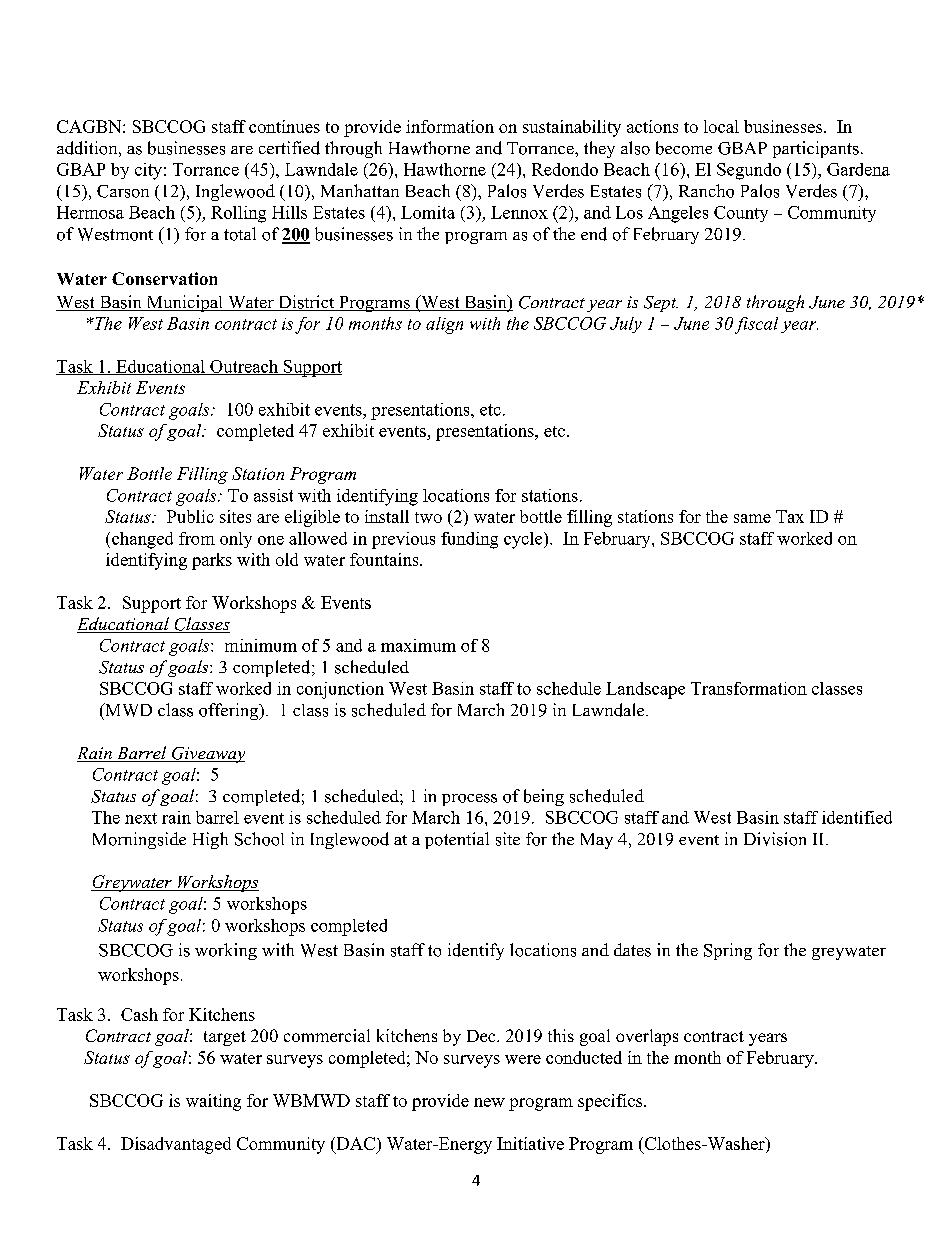 Image resolution: width=952 pixels, height=1233 pixels. I want to click on maximum, so click(418, 645).
